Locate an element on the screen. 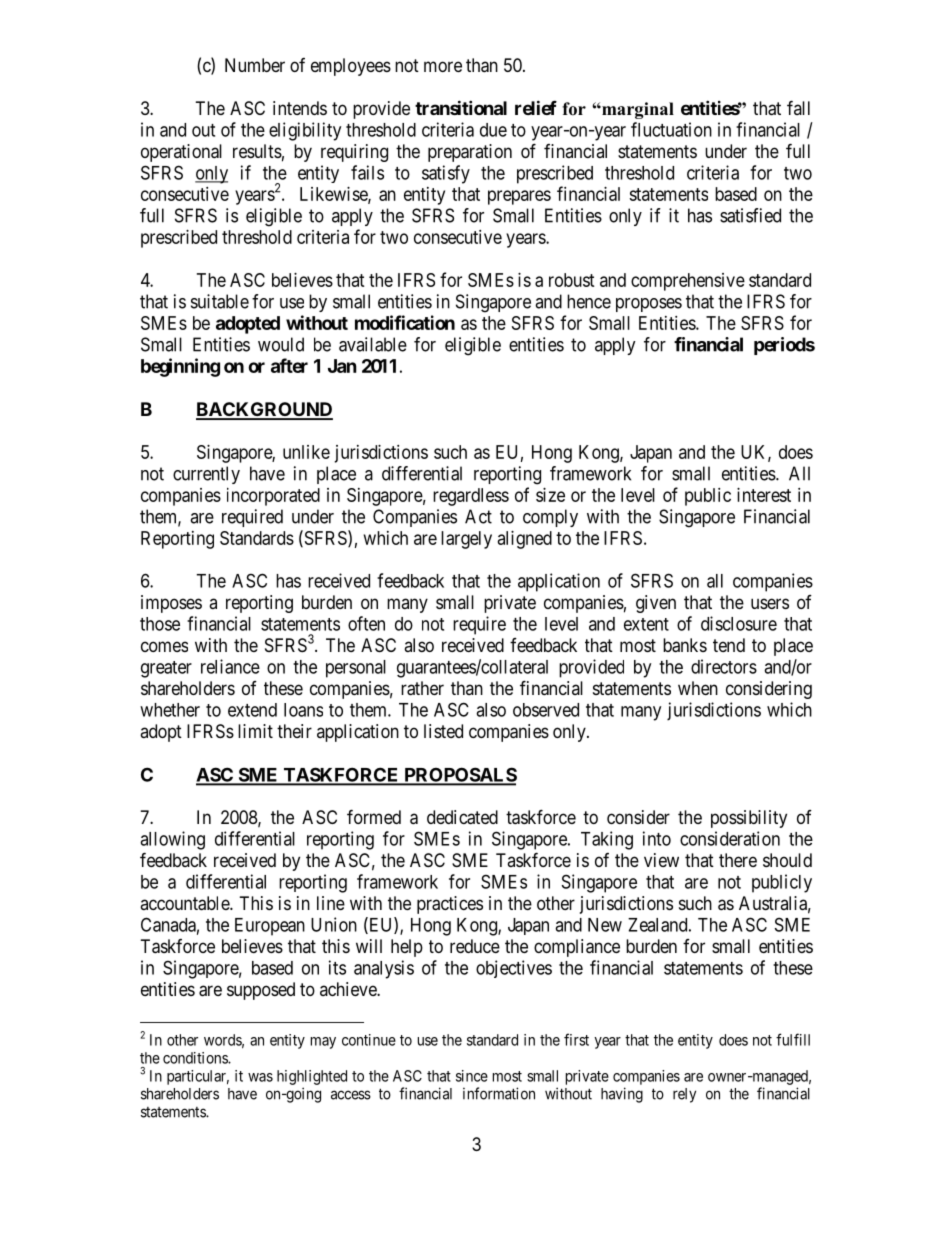 The width and height of the screenshot is (952, 1233). comprehensive is located at coordinates (688, 282).
